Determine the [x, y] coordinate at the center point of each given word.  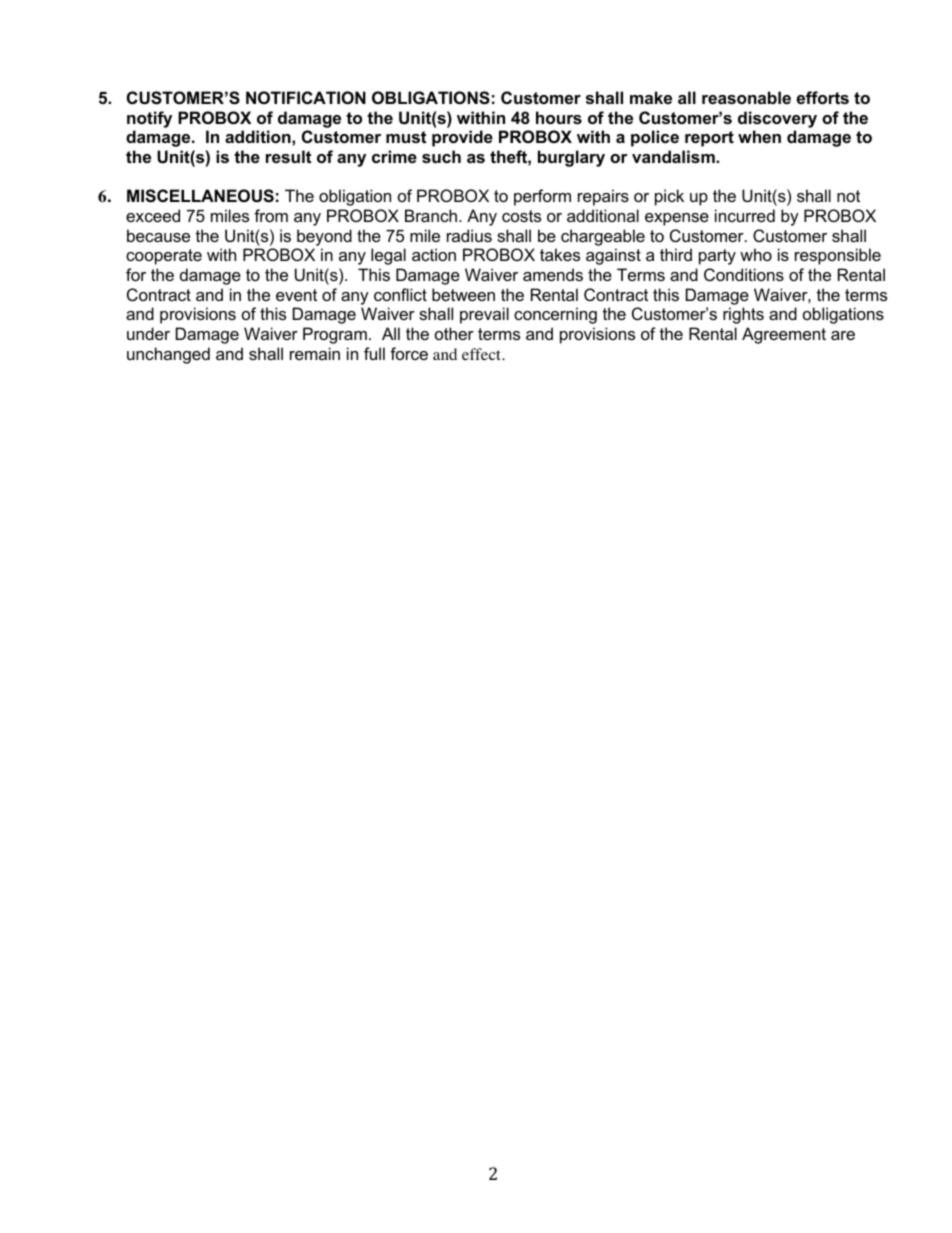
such [441, 156]
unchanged [168, 355]
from [271, 215]
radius [469, 235]
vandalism [674, 156]
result [288, 156]
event [296, 295]
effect [482, 354]
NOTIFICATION [306, 97]
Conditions [744, 274]
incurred [745, 215]
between [463, 294]
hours [559, 117]
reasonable [746, 97]
